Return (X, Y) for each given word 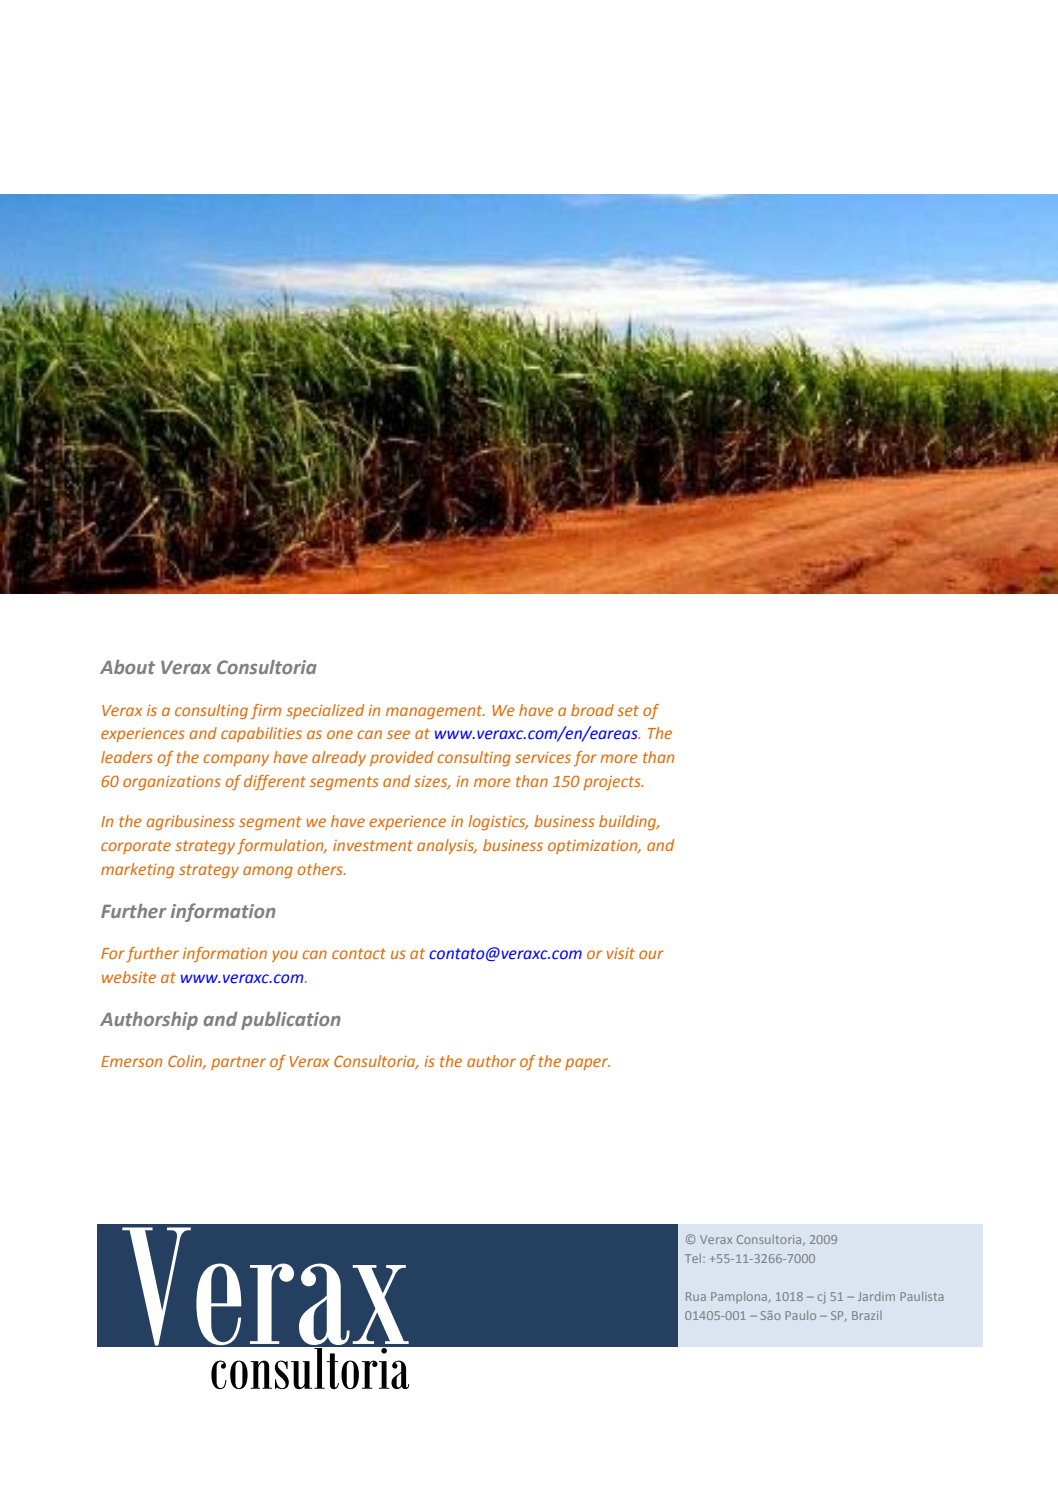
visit (621, 953)
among (268, 872)
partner (238, 1063)
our (651, 954)
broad (592, 710)
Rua (696, 1296)
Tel (694, 1258)
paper (587, 1064)
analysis (446, 846)
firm (266, 712)
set (628, 710)
